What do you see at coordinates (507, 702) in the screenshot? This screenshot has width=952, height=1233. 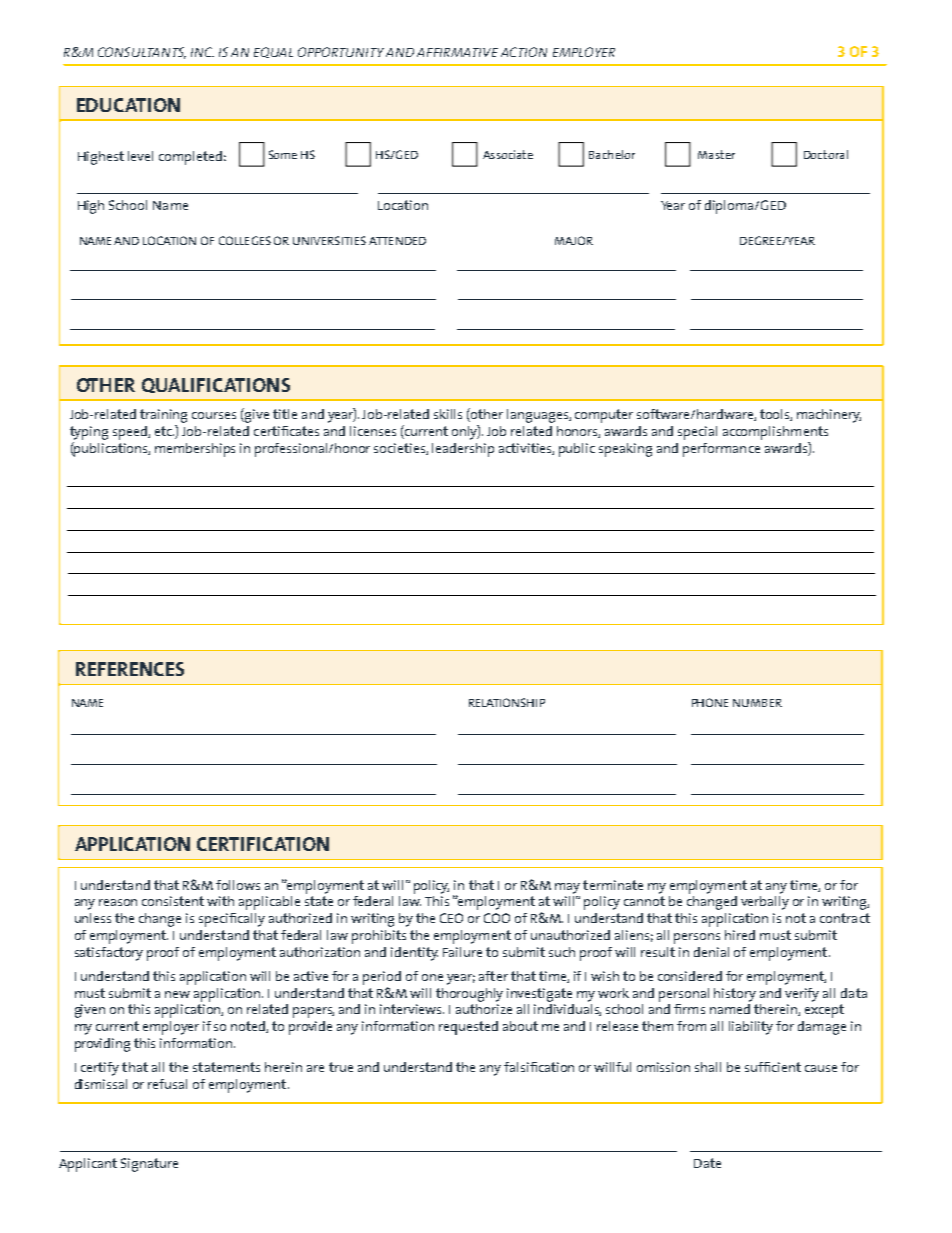 I see `RELATIONSHIP` at bounding box center [507, 702].
